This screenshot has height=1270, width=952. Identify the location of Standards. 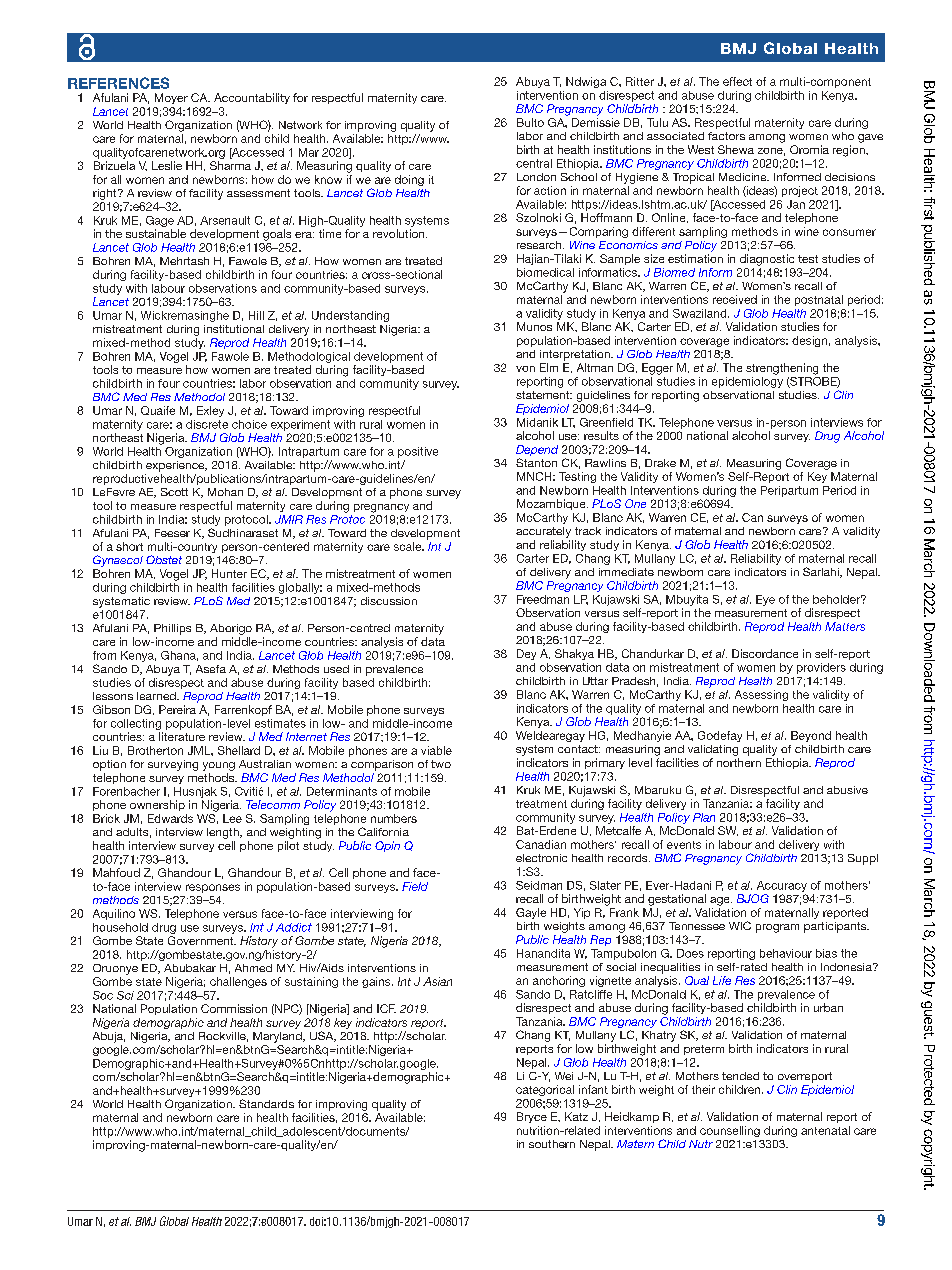
(266, 1103).
